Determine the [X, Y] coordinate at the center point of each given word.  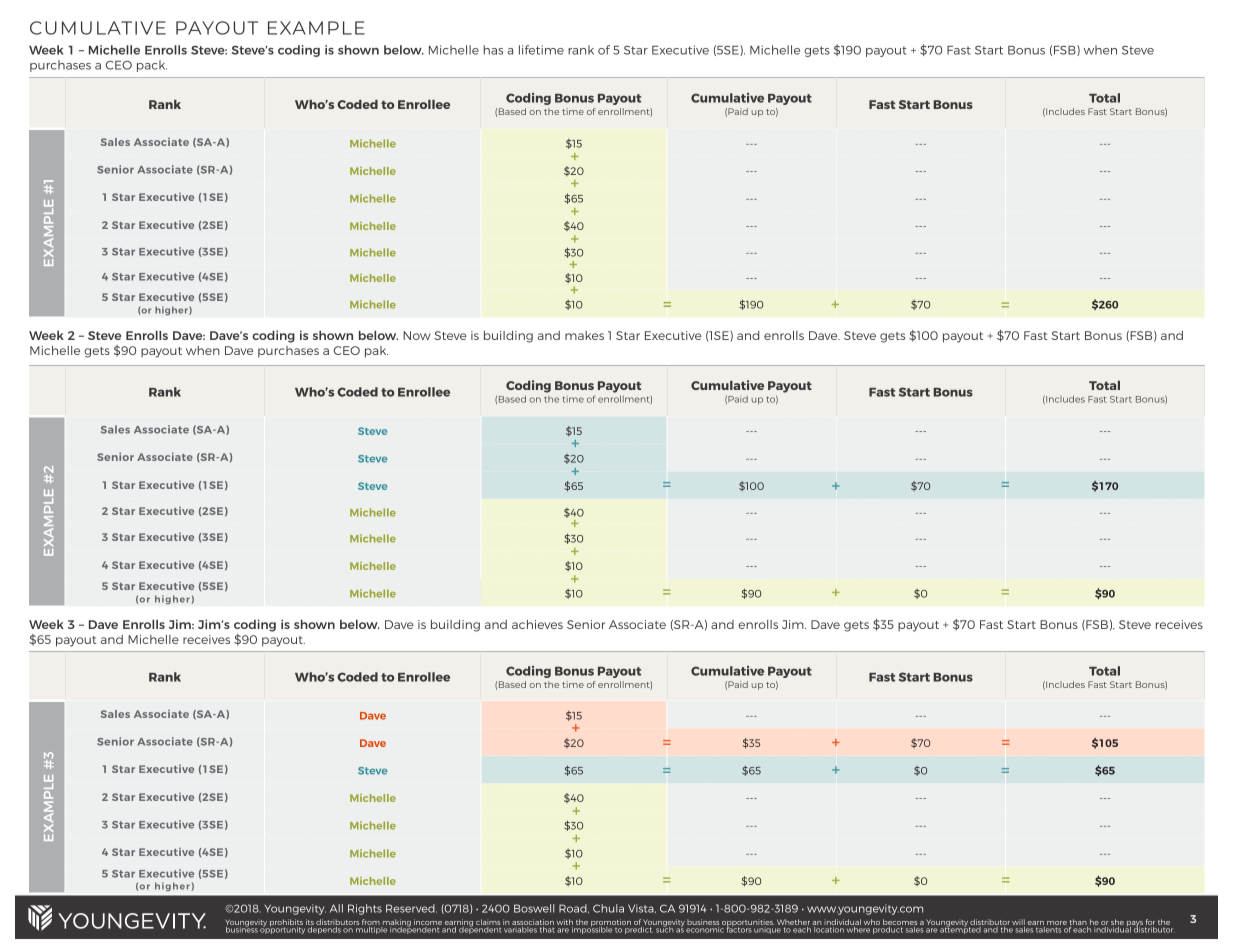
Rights [365, 909]
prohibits [286, 924]
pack [152, 66]
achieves [537, 624]
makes [584, 335]
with [564, 923]
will [1018, 923]
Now [417, 335]
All [336, 908]
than [1078, 923]
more [1057, 924]
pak [376, 352]
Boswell [534, 908]
